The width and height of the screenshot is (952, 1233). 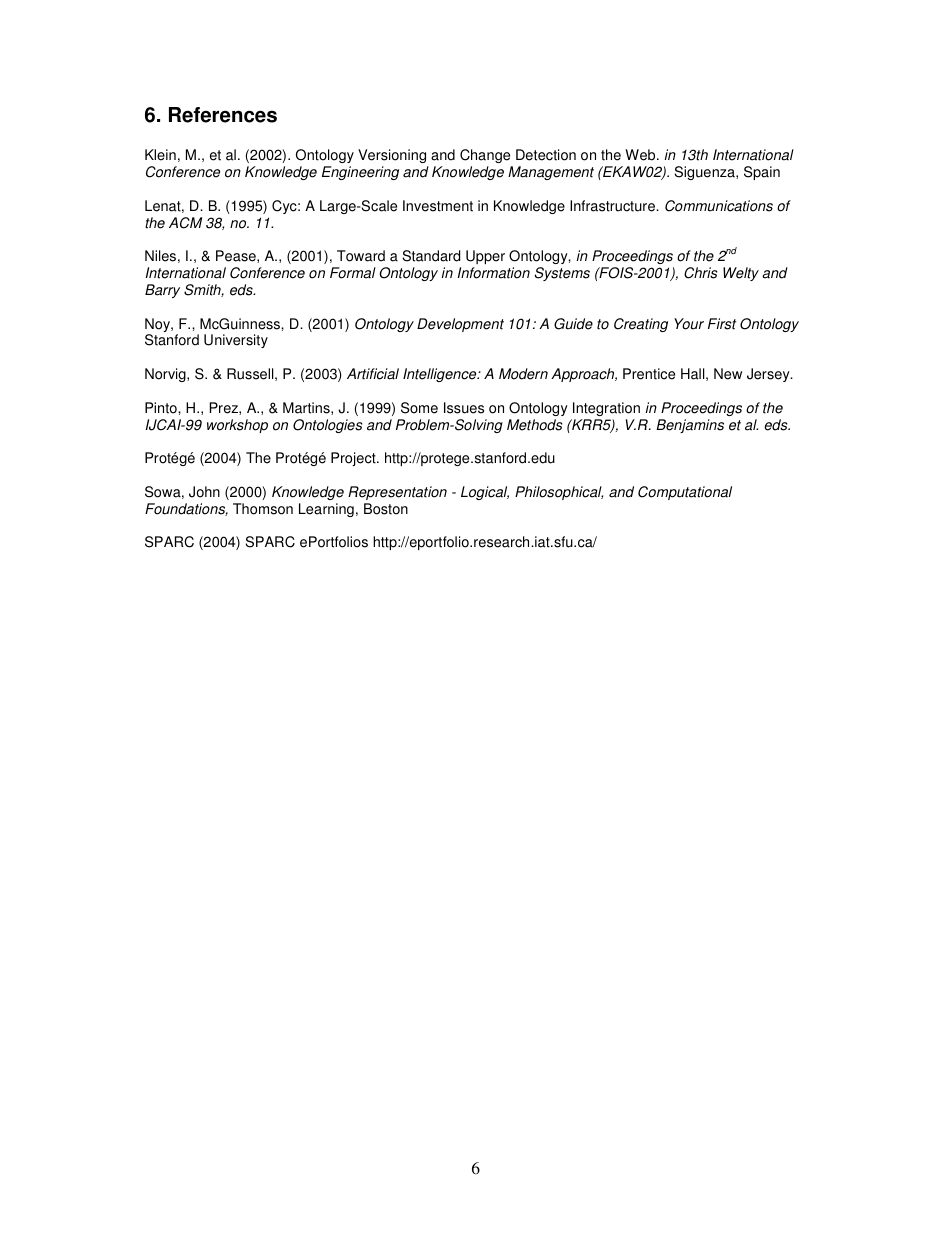 What do you see at coordinates (223, 115) in the screenshot?
I see `References` at bounding box center [223, 115].
